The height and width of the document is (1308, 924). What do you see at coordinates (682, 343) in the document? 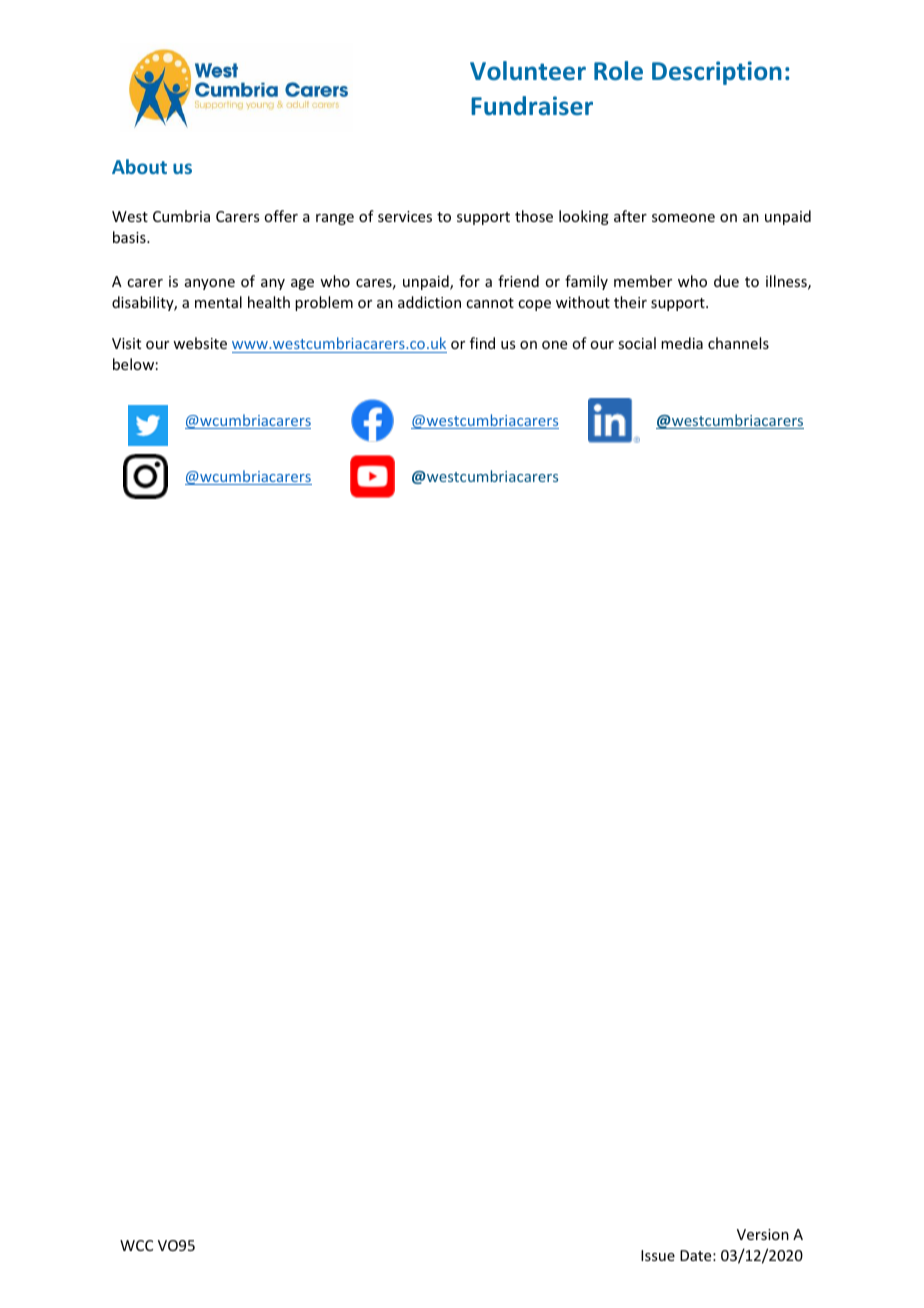
I see `media` at bounding box center [682, 343].
